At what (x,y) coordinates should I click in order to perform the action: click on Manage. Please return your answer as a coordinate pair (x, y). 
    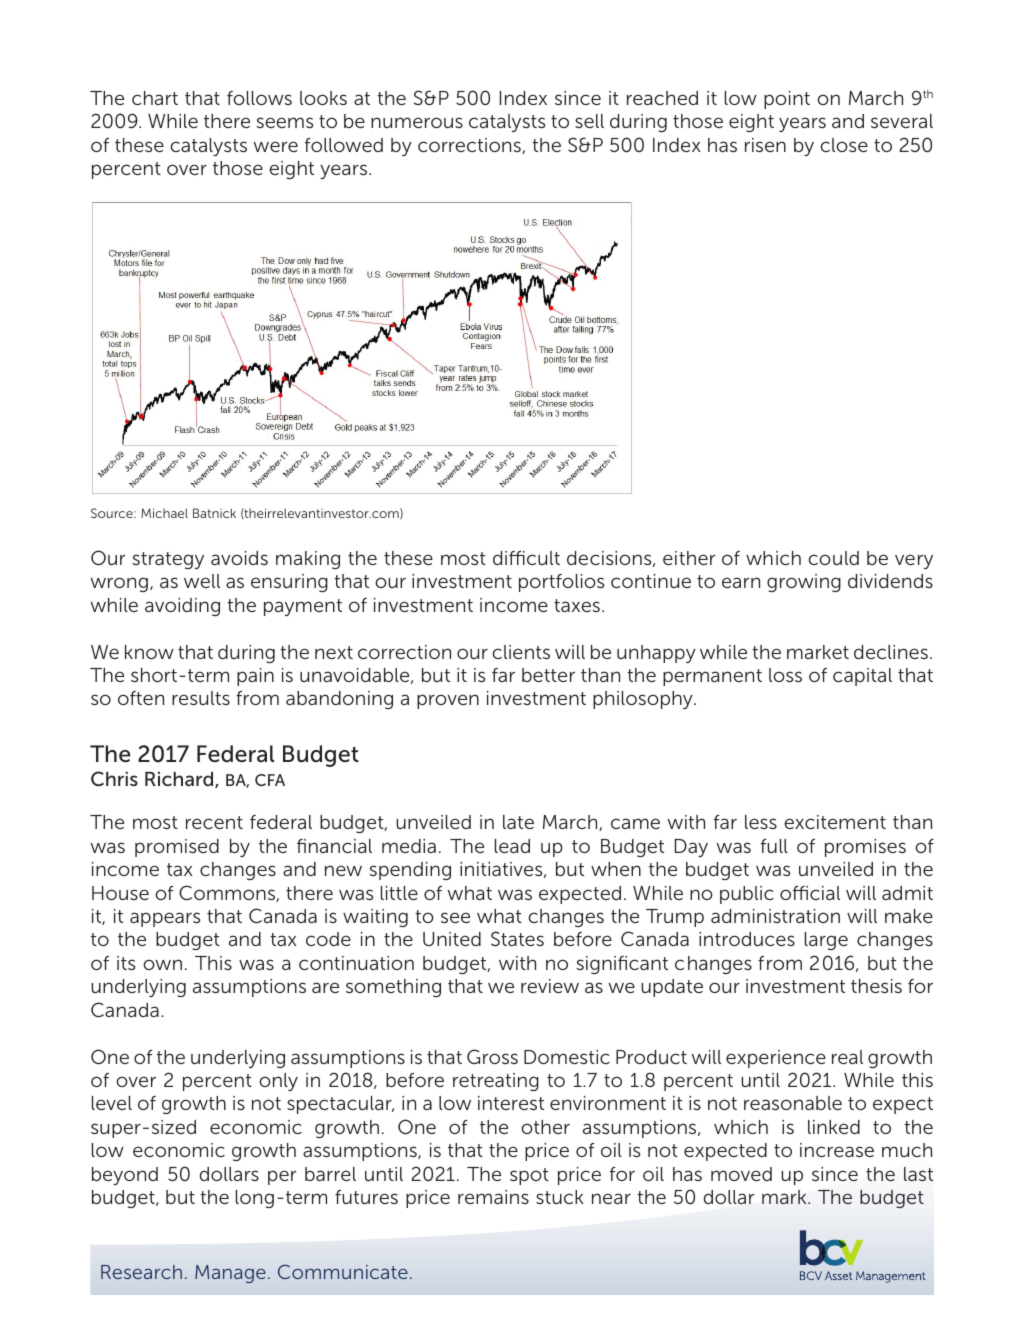
    Looking at the image, I should click on (230, 1274).
